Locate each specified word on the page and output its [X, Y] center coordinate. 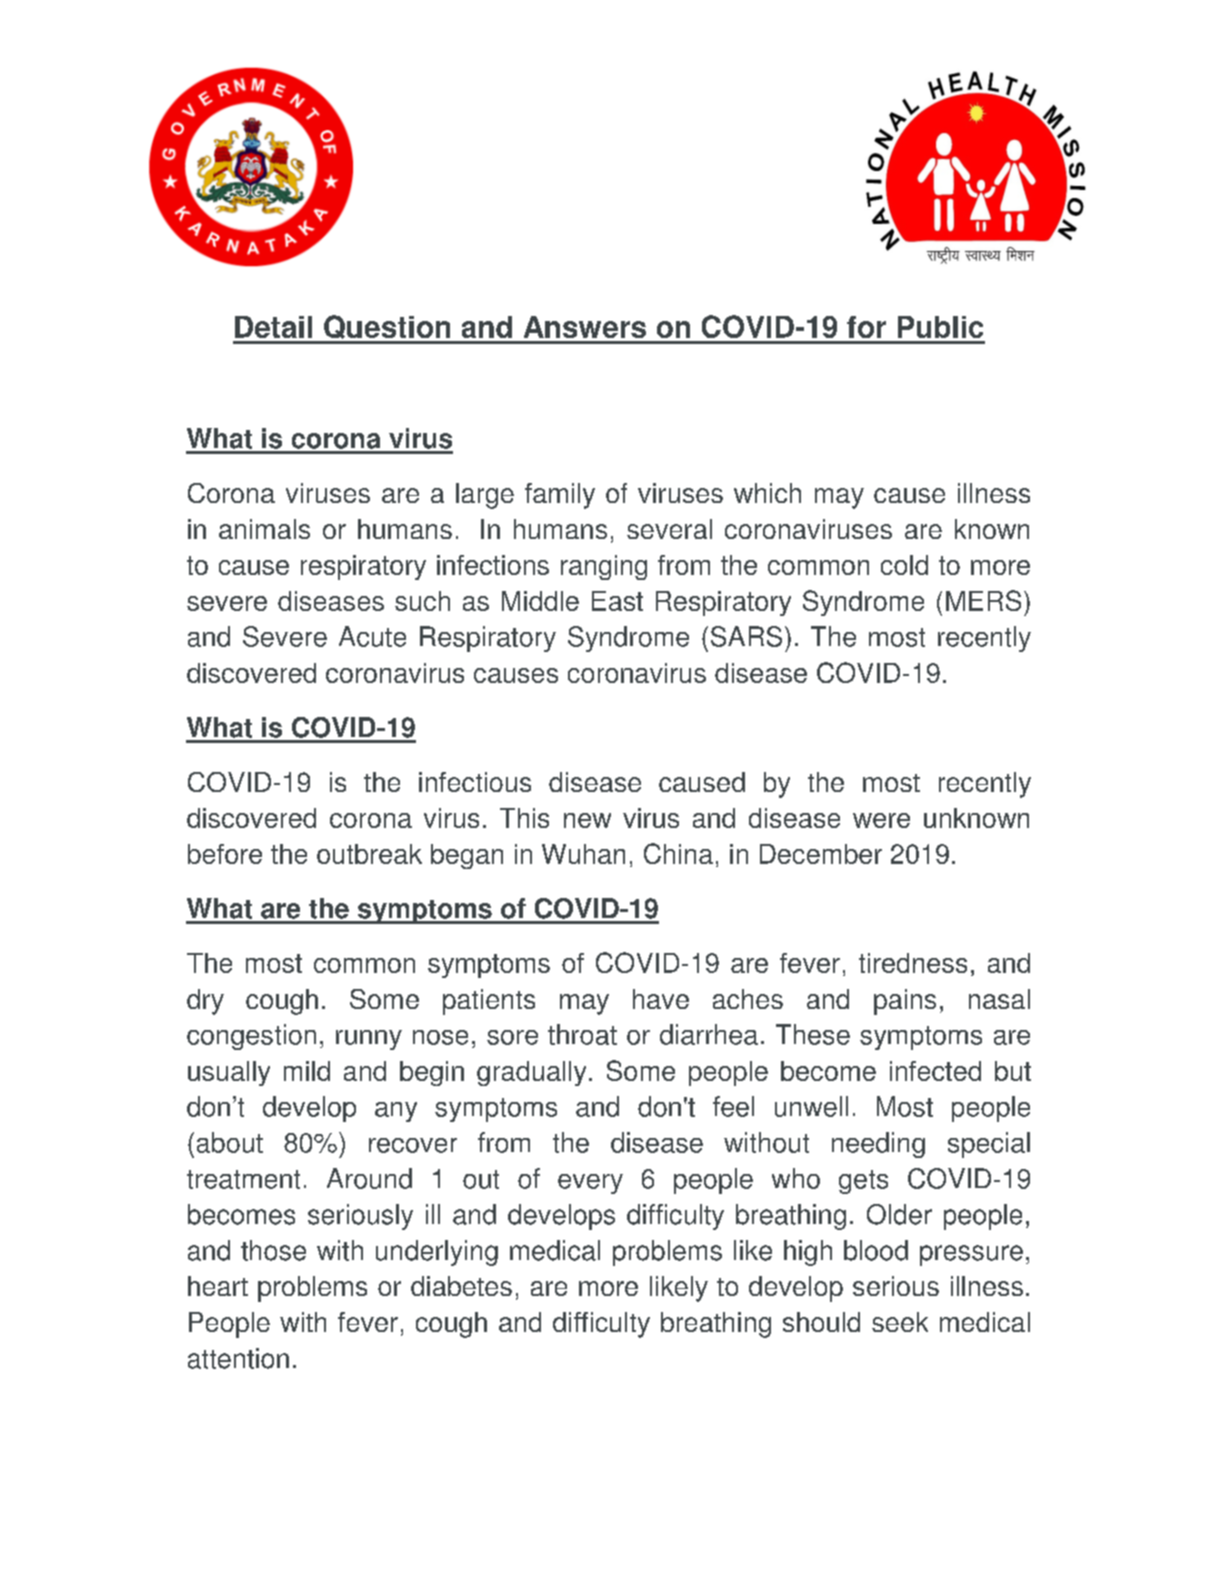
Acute [372, 636]
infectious [475, 782]
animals [264, 529]
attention [238, 1358]
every [590, 1184]
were [881, 820]
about [230, 1142]
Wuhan [583, 854]
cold [904, 565]
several [669, 529]
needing [878, 1145]
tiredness [913, 963]
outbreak [369, 854]
